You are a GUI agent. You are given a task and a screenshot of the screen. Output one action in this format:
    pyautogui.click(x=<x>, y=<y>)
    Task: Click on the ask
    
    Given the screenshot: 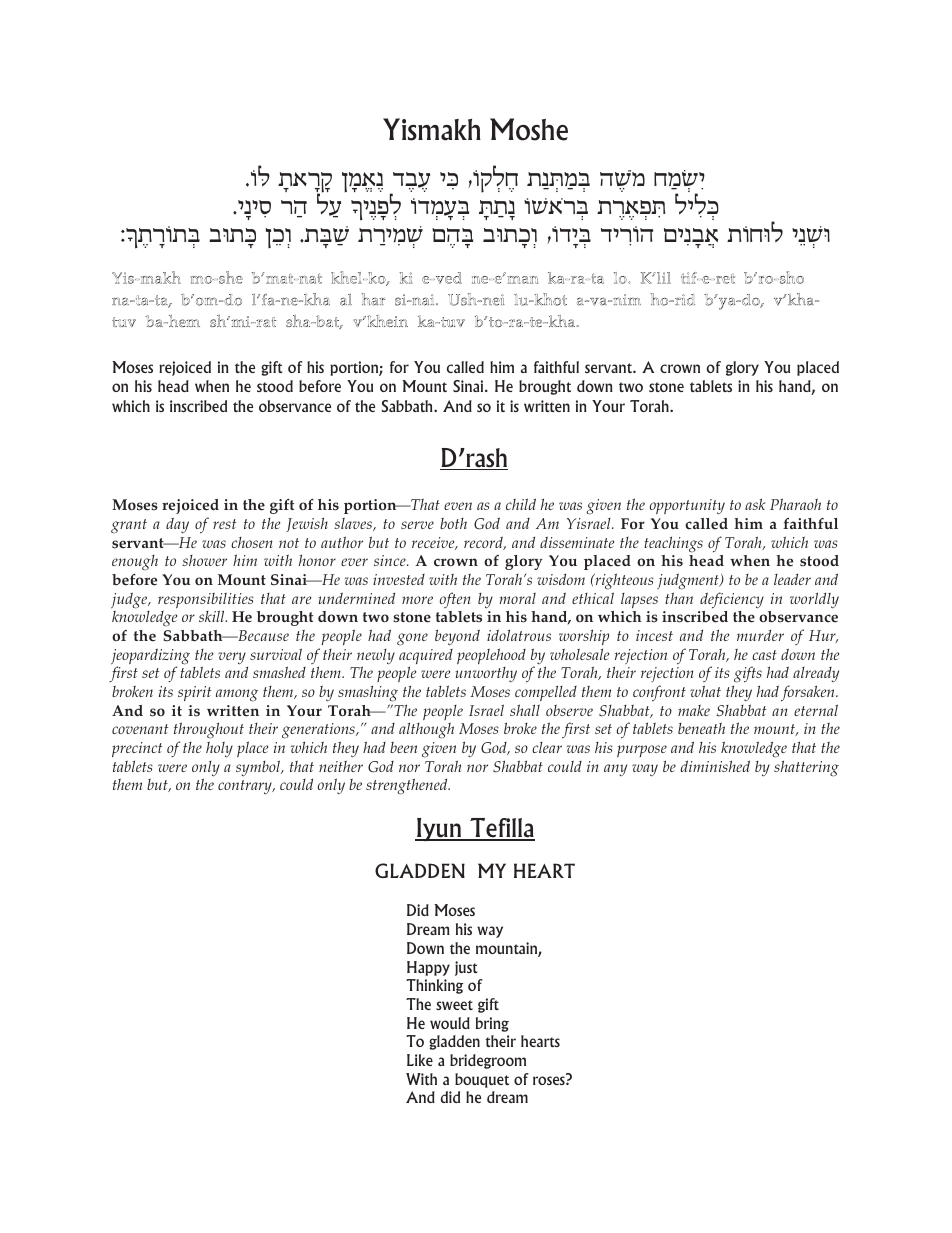 What is the action you would take?
    pyautogui.click(x=755, y=504)
